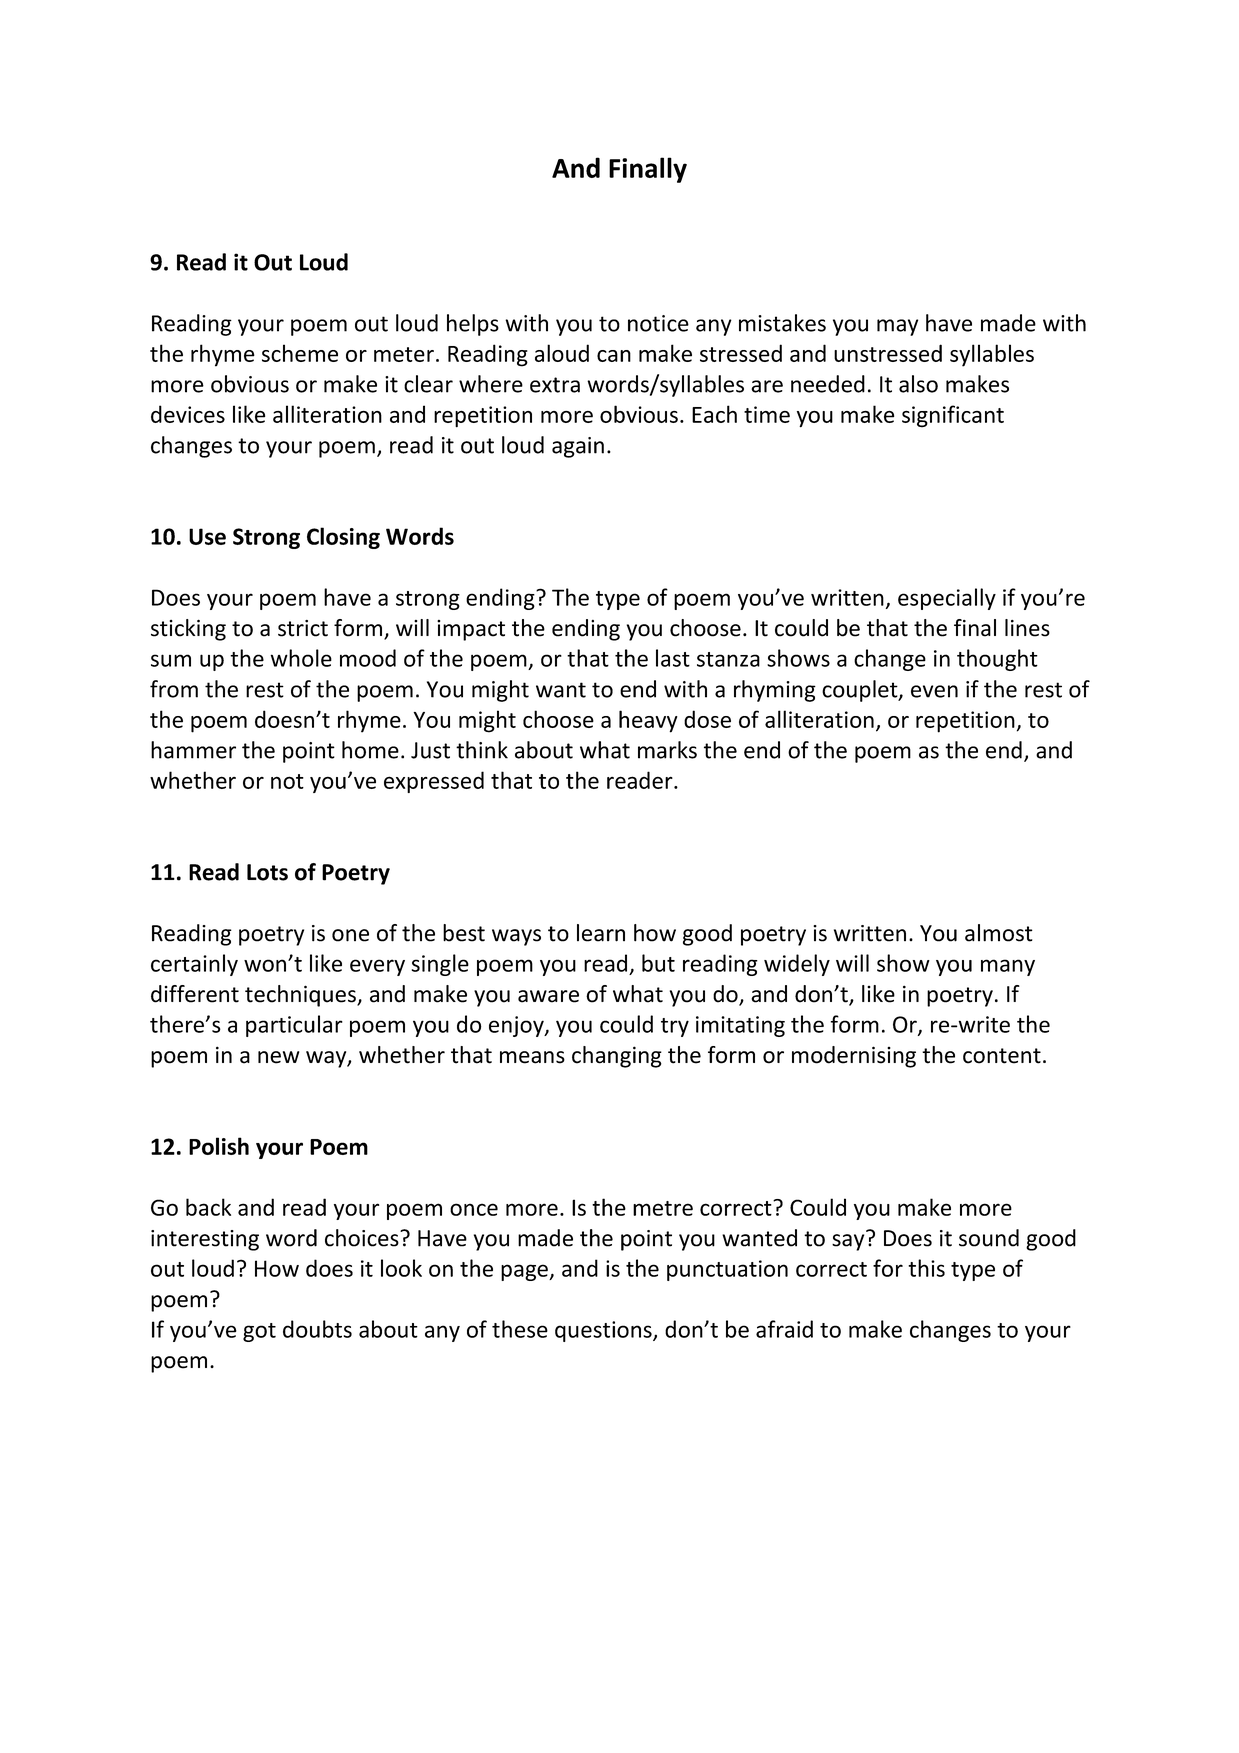  What do you see at coordinates (278, 1057) in the image?
I see `new` at bounding box center [278, 1057].
